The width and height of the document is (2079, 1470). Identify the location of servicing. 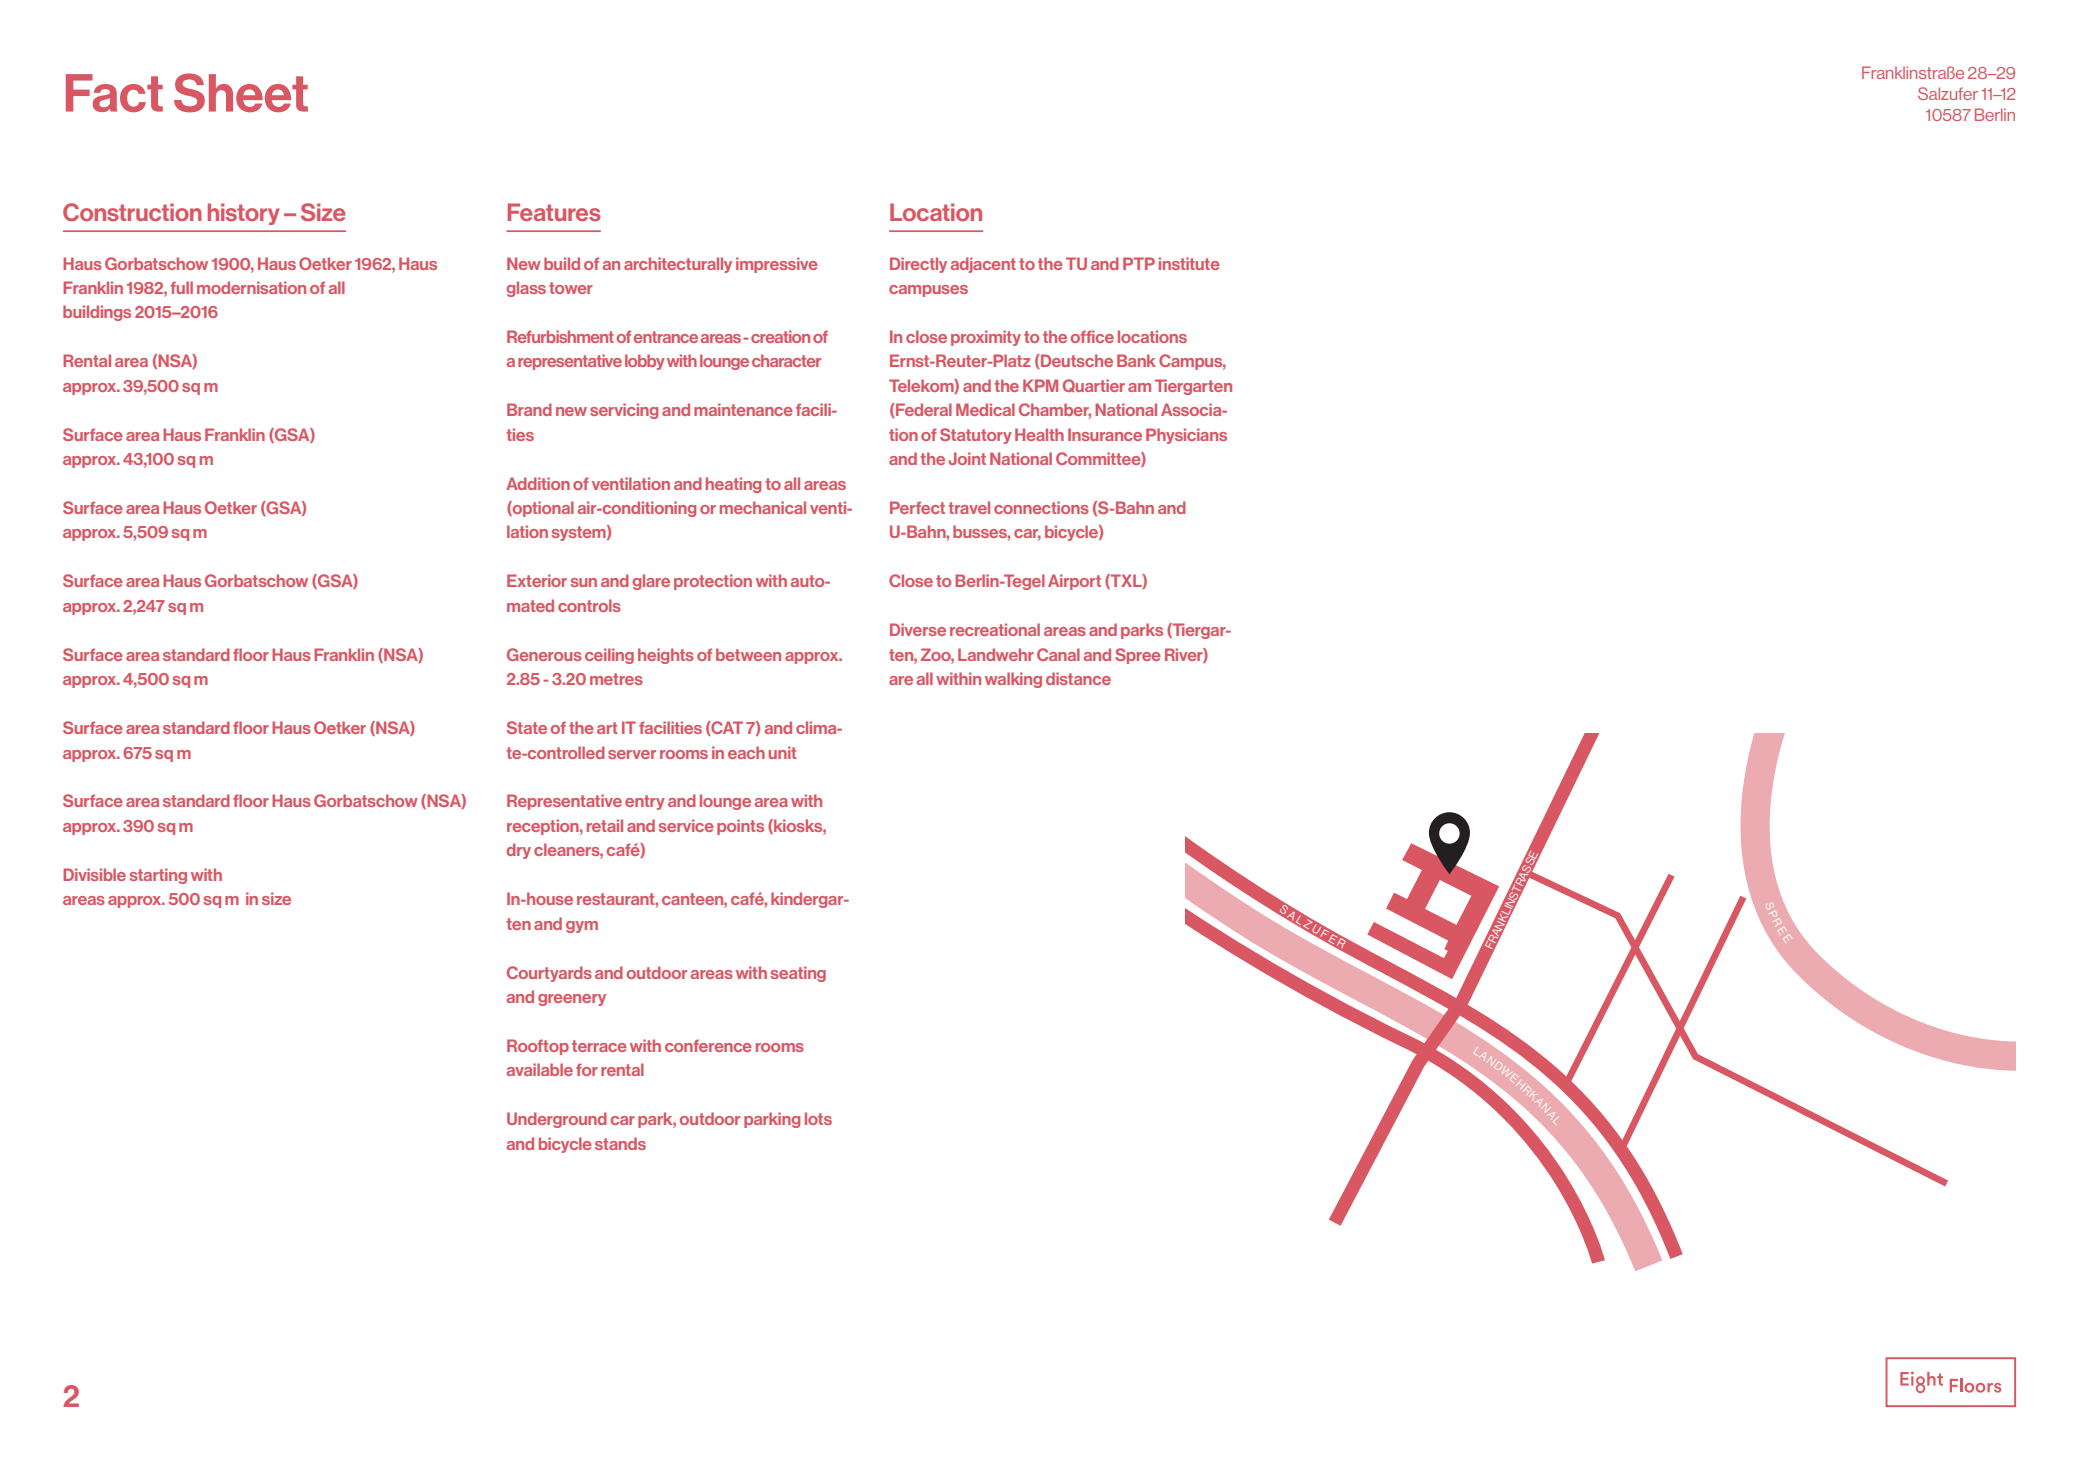
(624, 411).
